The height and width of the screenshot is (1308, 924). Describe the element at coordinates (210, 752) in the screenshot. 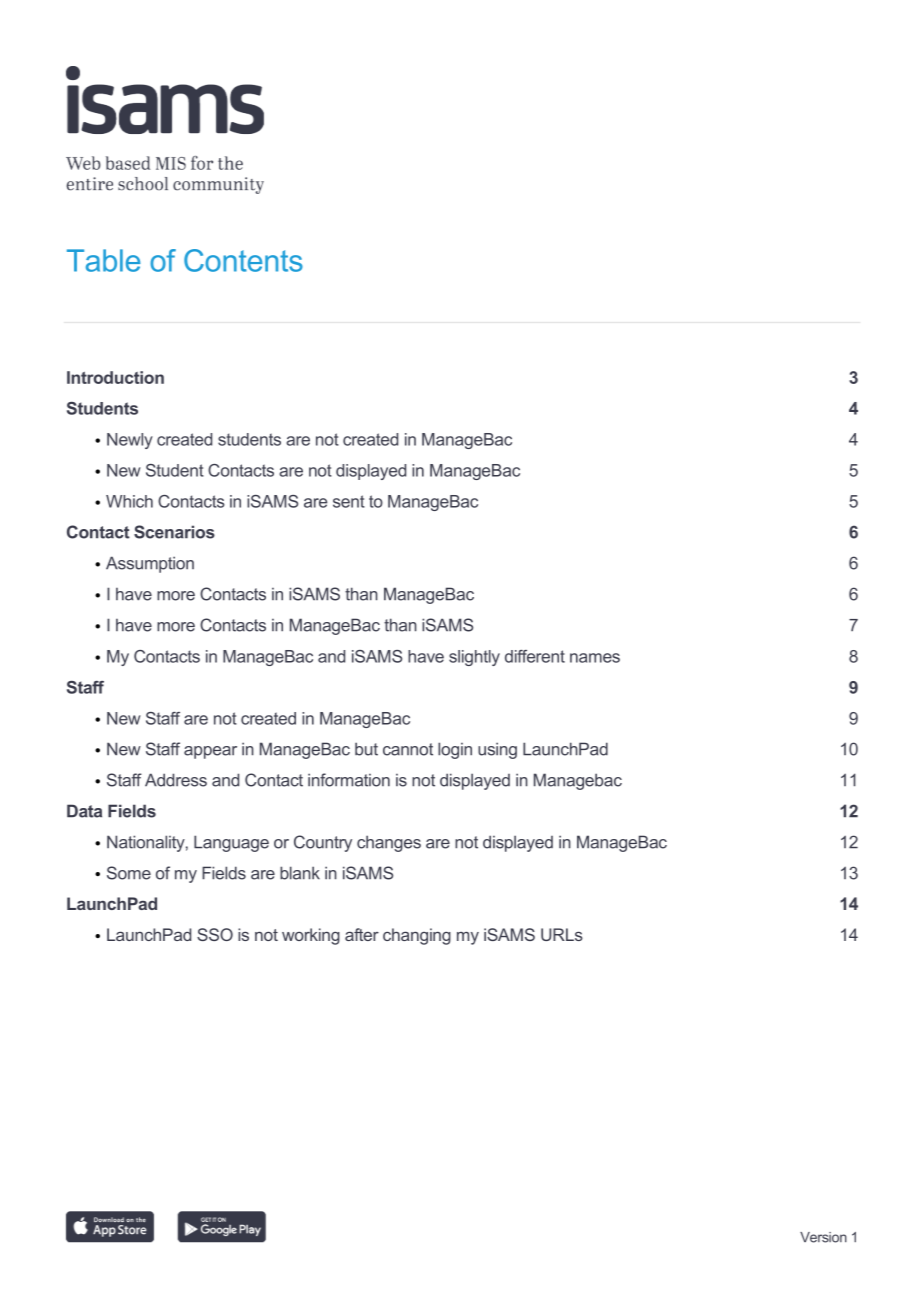

I see `appear` at that location.
